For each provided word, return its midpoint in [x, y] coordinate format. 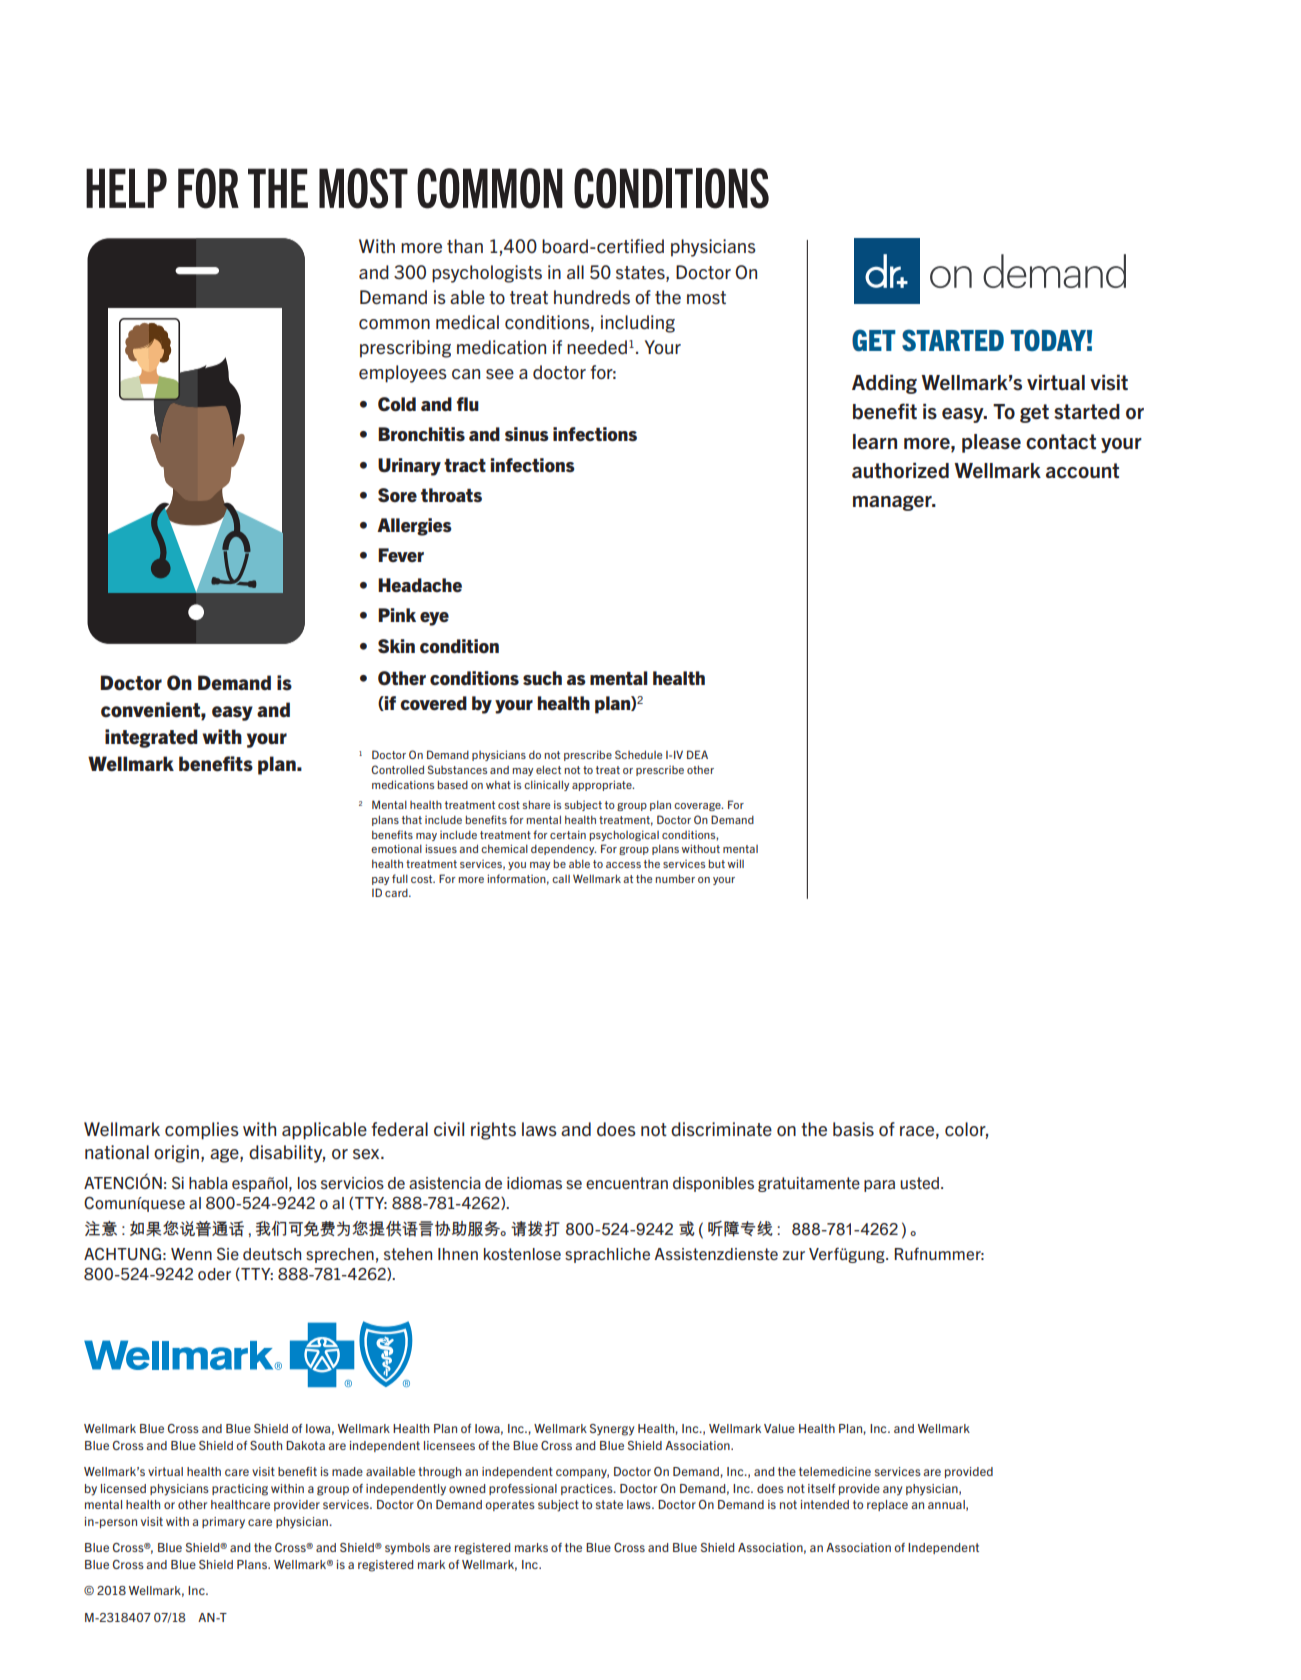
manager [893, 503]
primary [223, 1523]
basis [853, 1129]
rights [493, 1131]
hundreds [592, 297]
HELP [126, 188]
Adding [884, 384]
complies [202, 1131]
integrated [151, 738]
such [542, 678]
